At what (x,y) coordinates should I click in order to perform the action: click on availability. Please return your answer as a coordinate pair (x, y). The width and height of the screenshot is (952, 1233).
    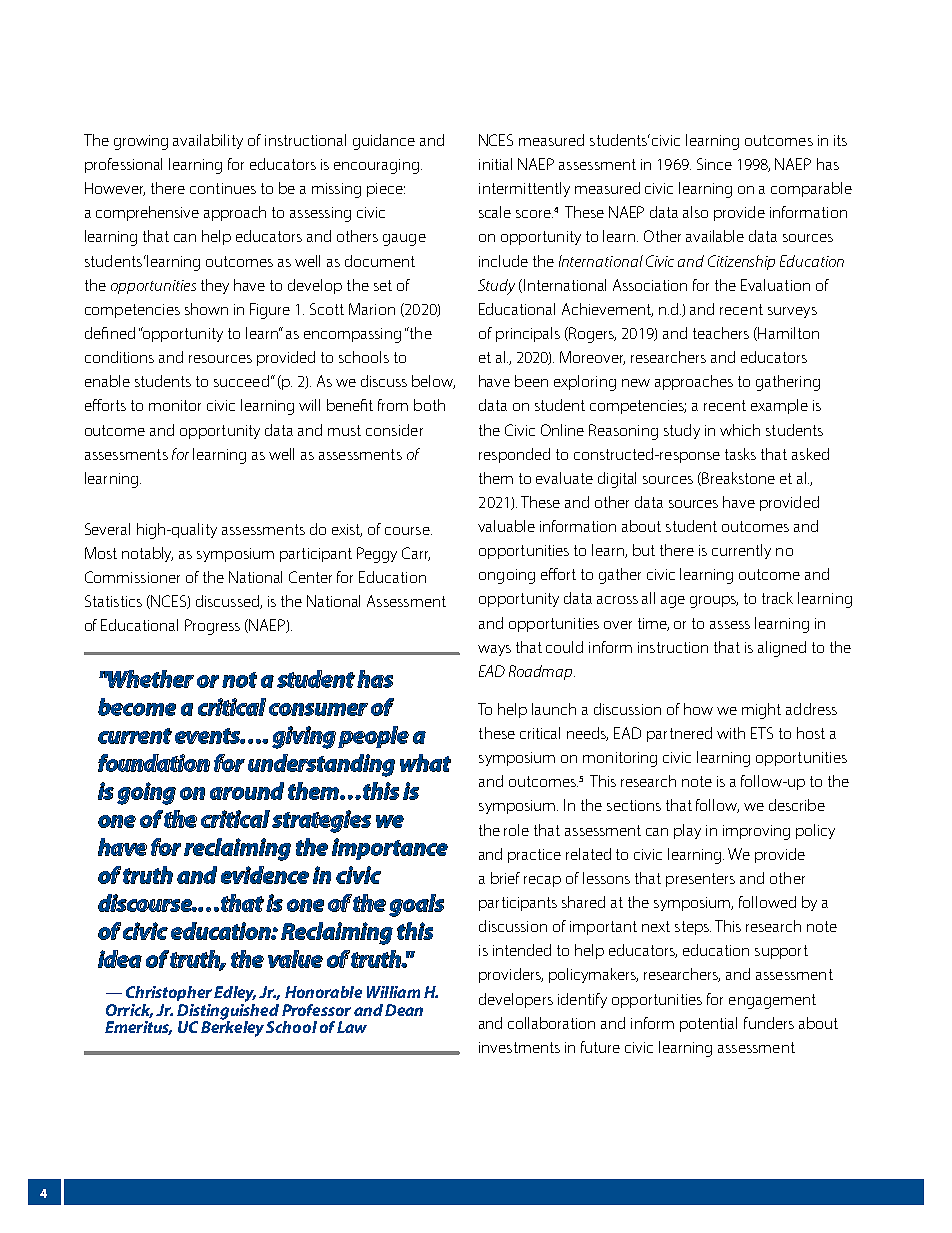
    Looking at the image, I should click on (208, 141).
